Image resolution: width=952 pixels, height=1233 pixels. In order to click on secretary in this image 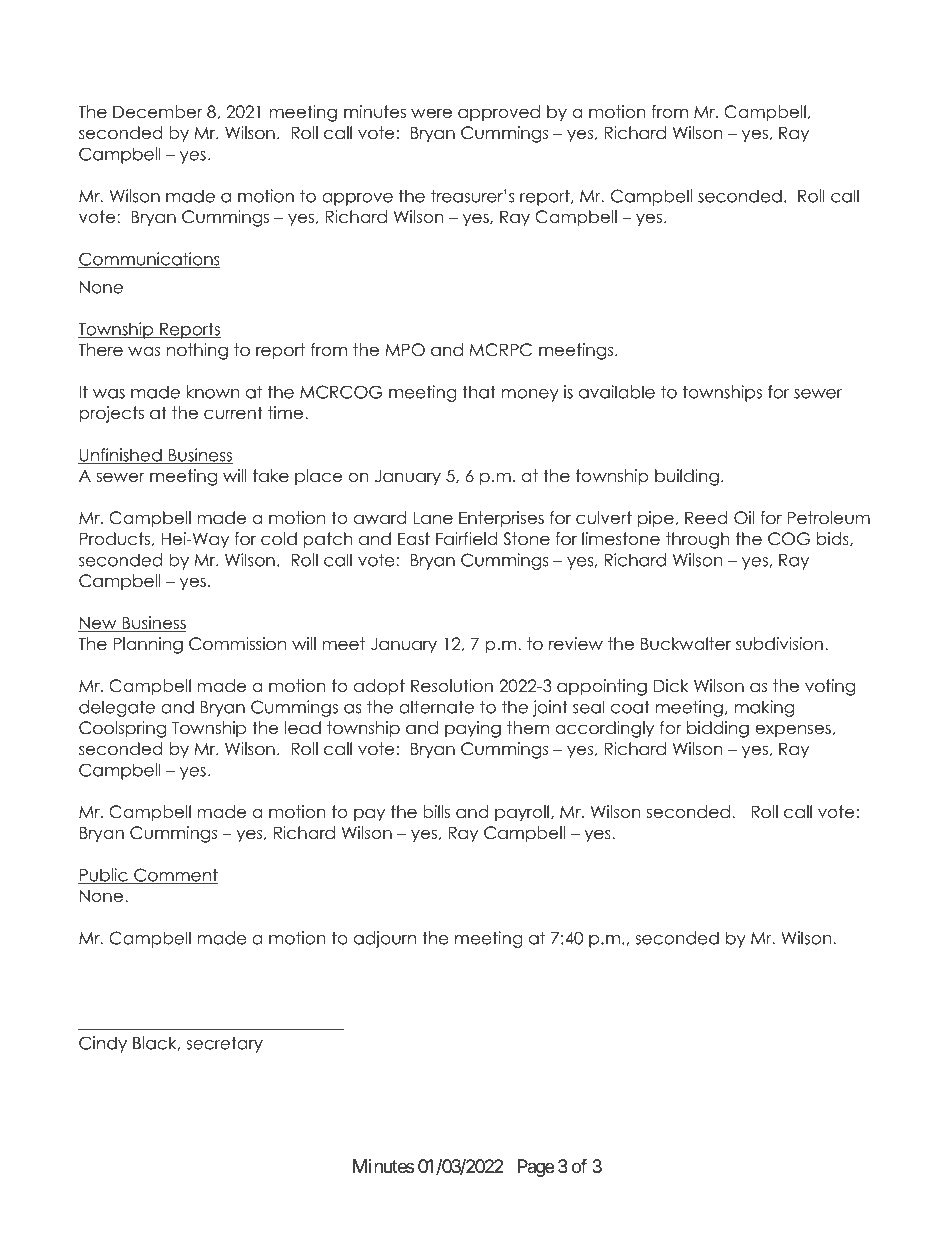, I will do `click(224, 1045)`.
